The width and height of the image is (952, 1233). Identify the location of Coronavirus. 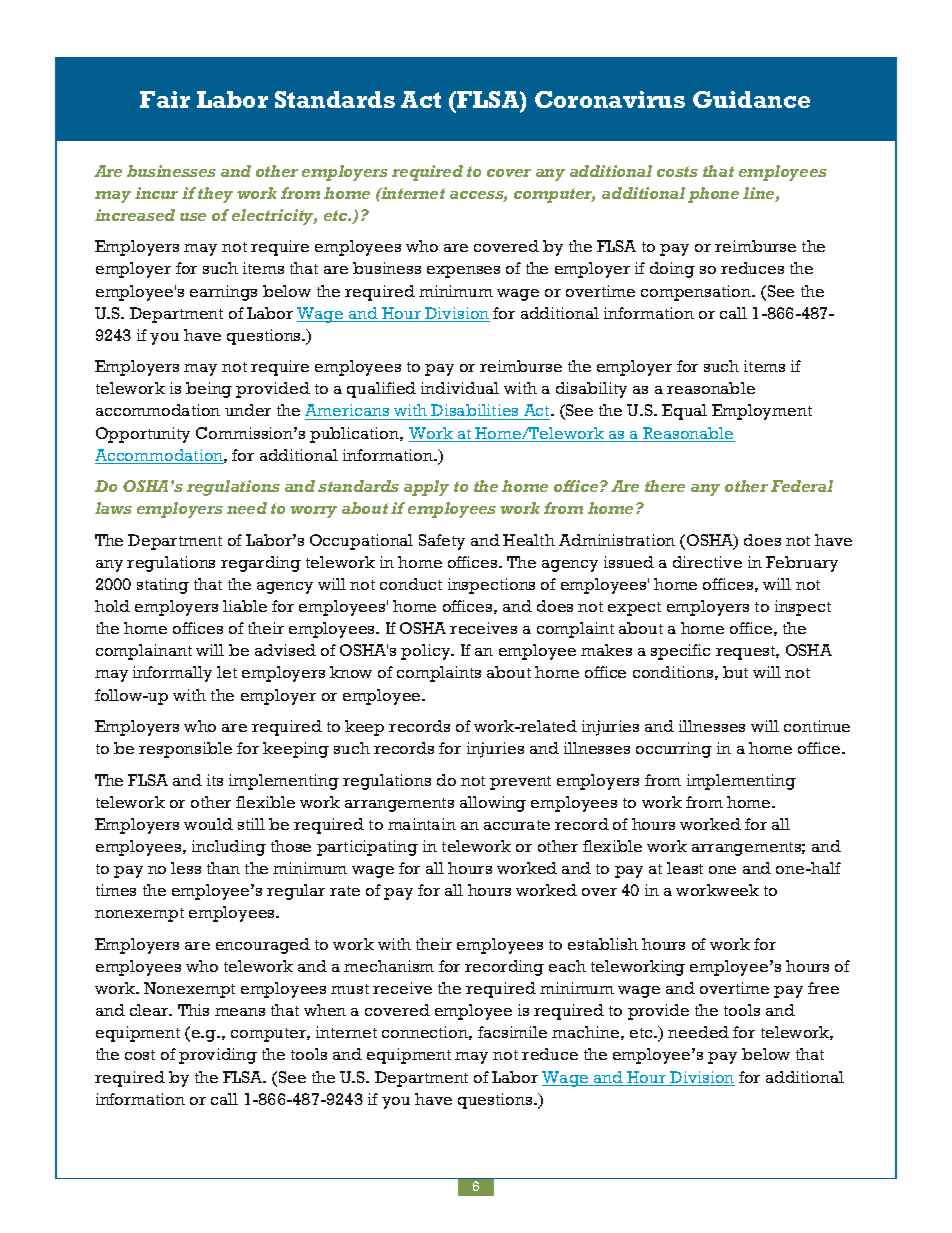
(610, 99).
